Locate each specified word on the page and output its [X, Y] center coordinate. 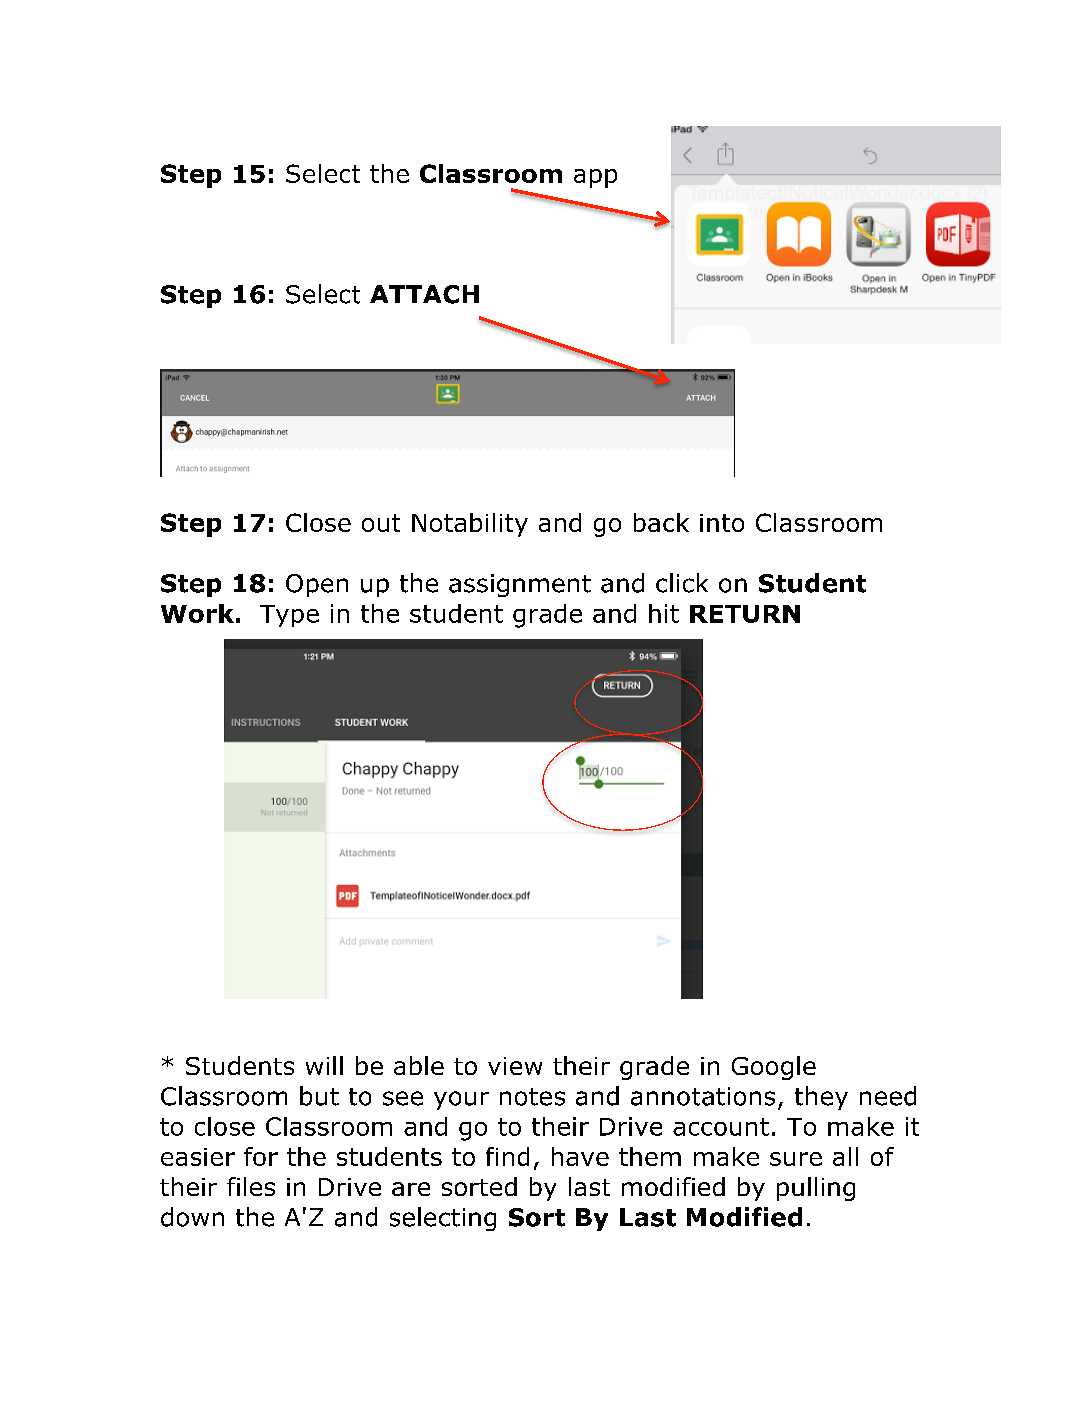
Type [289, 616]
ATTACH [424, 294]
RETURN [745, 614]
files [251, 1186]
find [507, 1156]
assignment [520, 585]
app [595, 178]
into [722, 523]
